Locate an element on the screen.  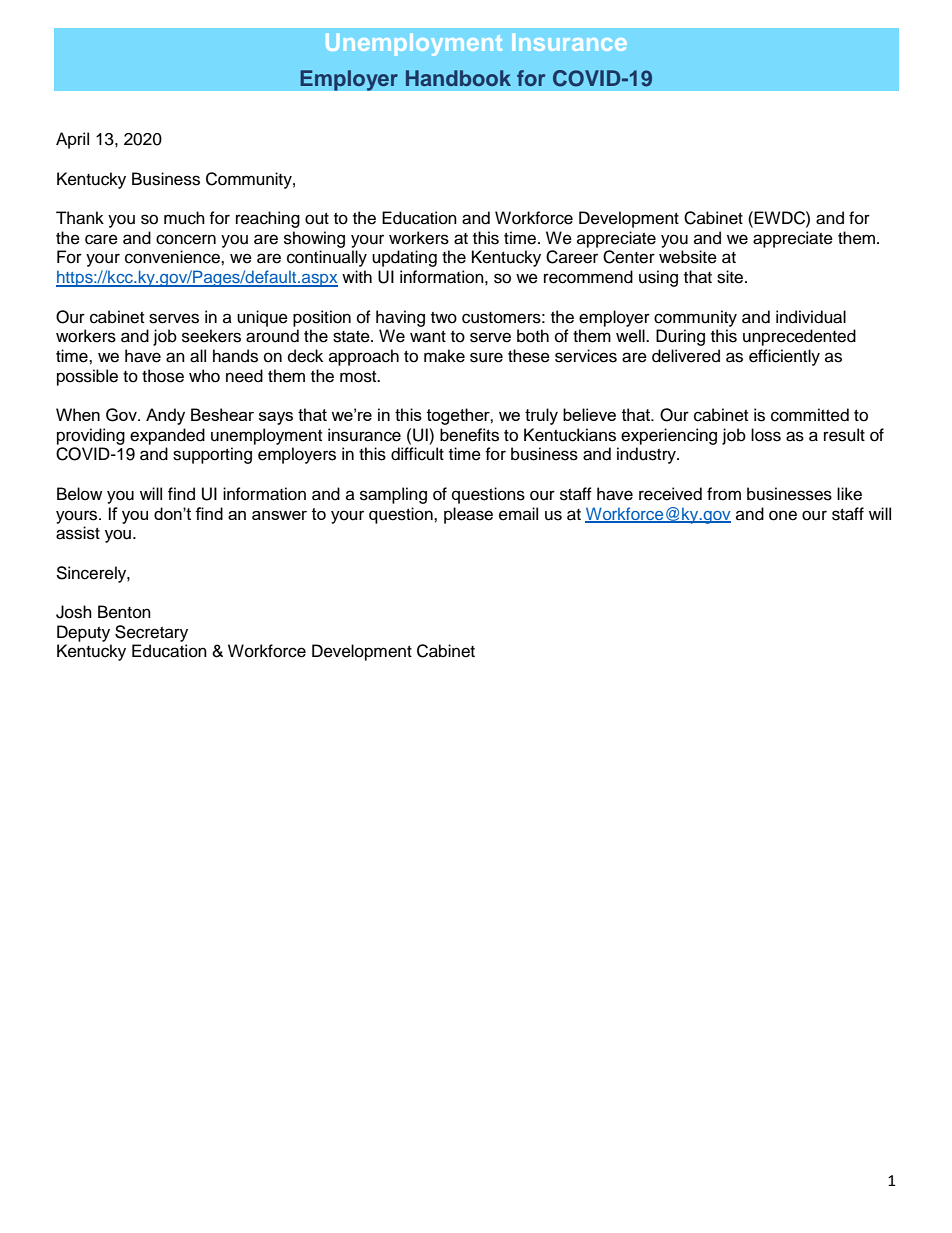
Below is located at coordinates (79, 494).
